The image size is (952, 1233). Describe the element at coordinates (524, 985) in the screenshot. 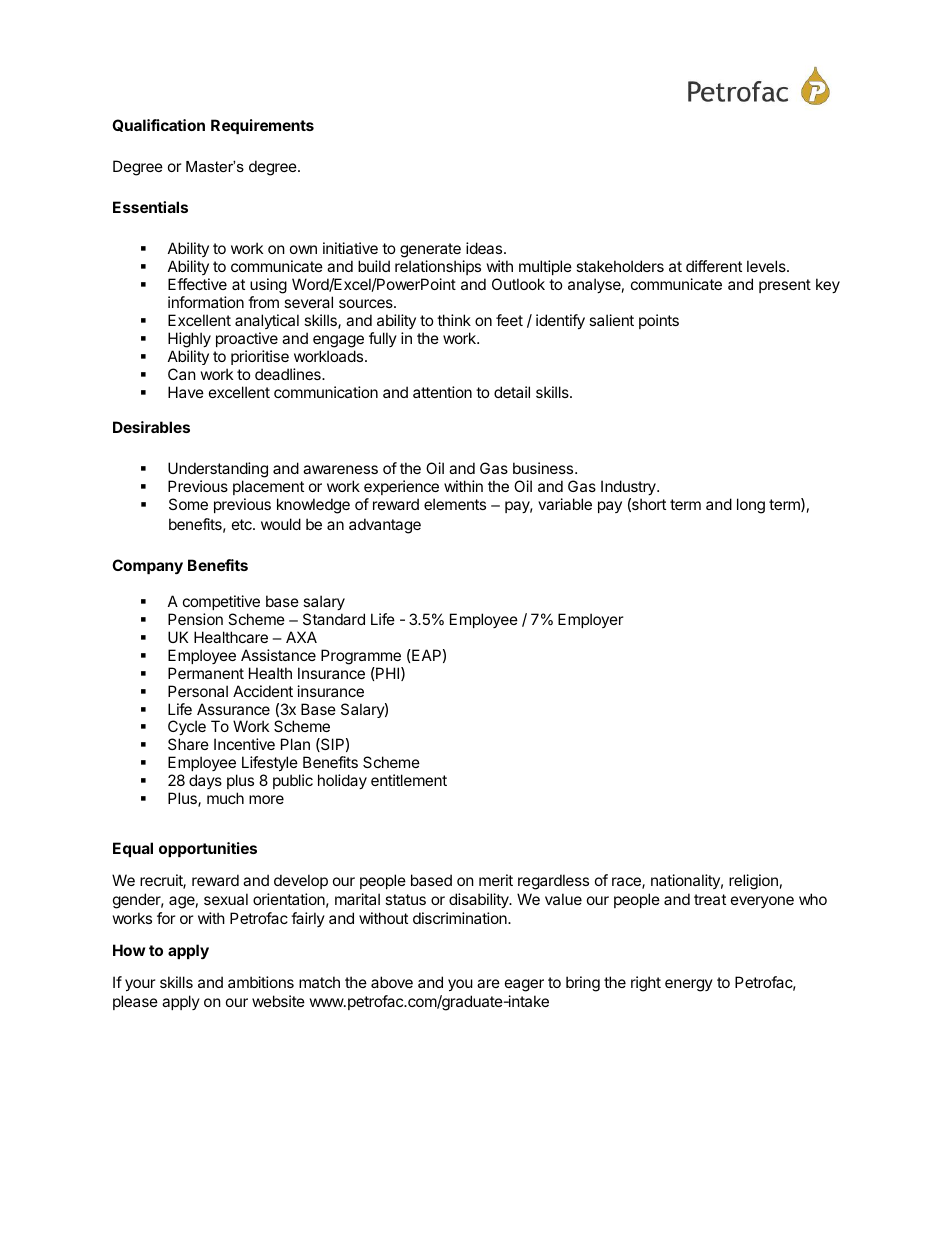

I see `eager` at that location.
